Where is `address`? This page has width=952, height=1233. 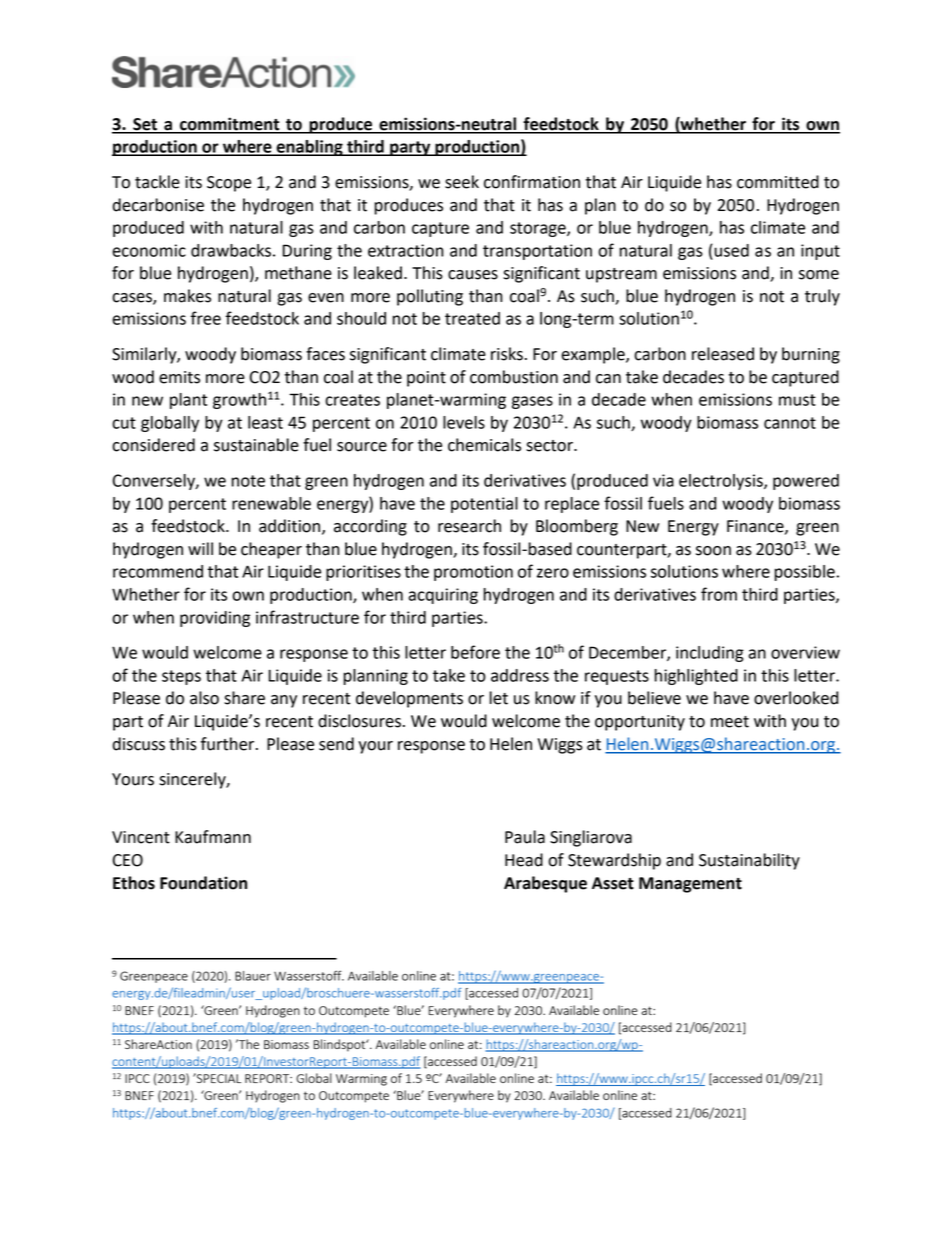 address is located at coordinates (520, 675).
